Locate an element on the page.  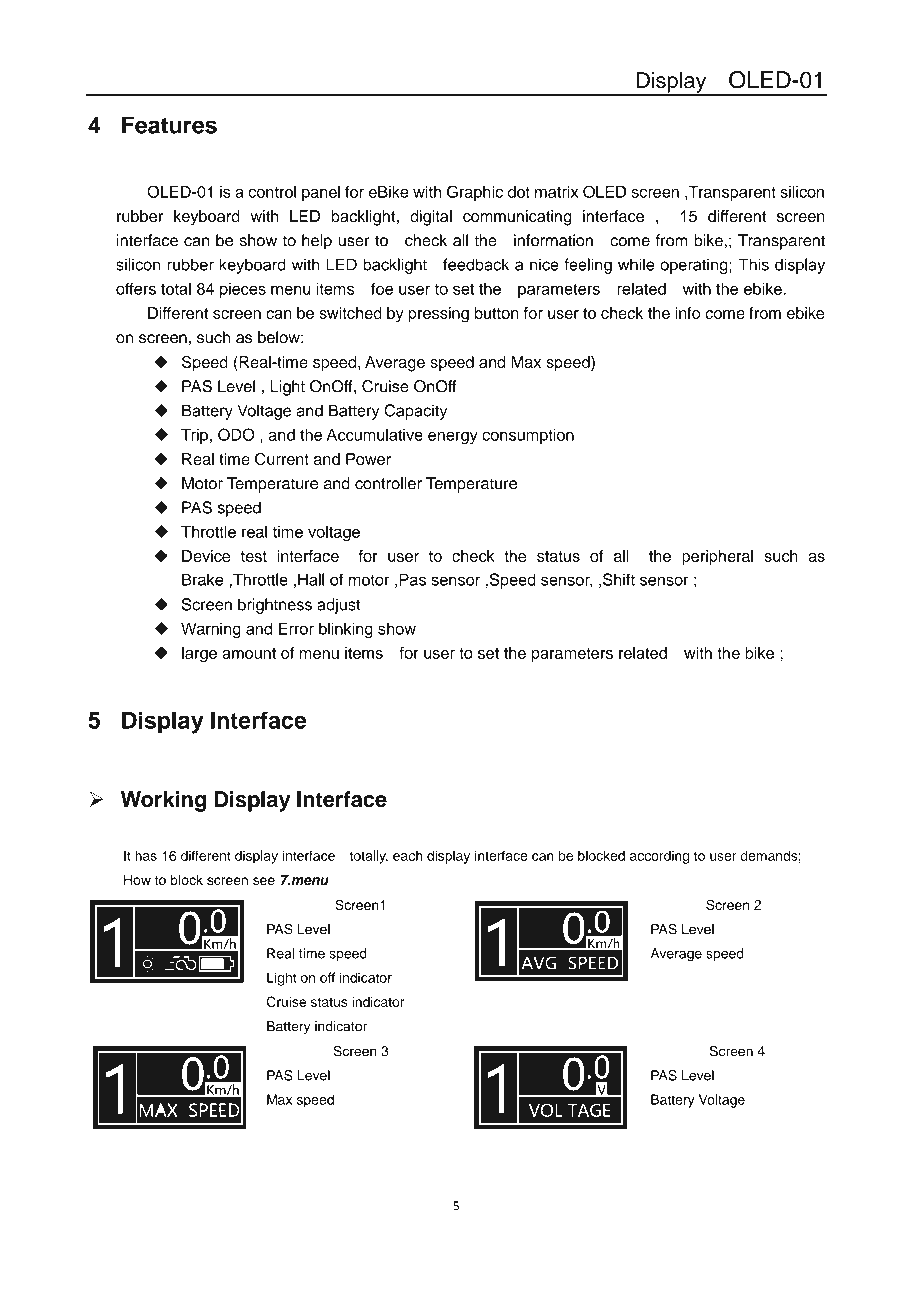
has is located at coordinates (146, 855).
